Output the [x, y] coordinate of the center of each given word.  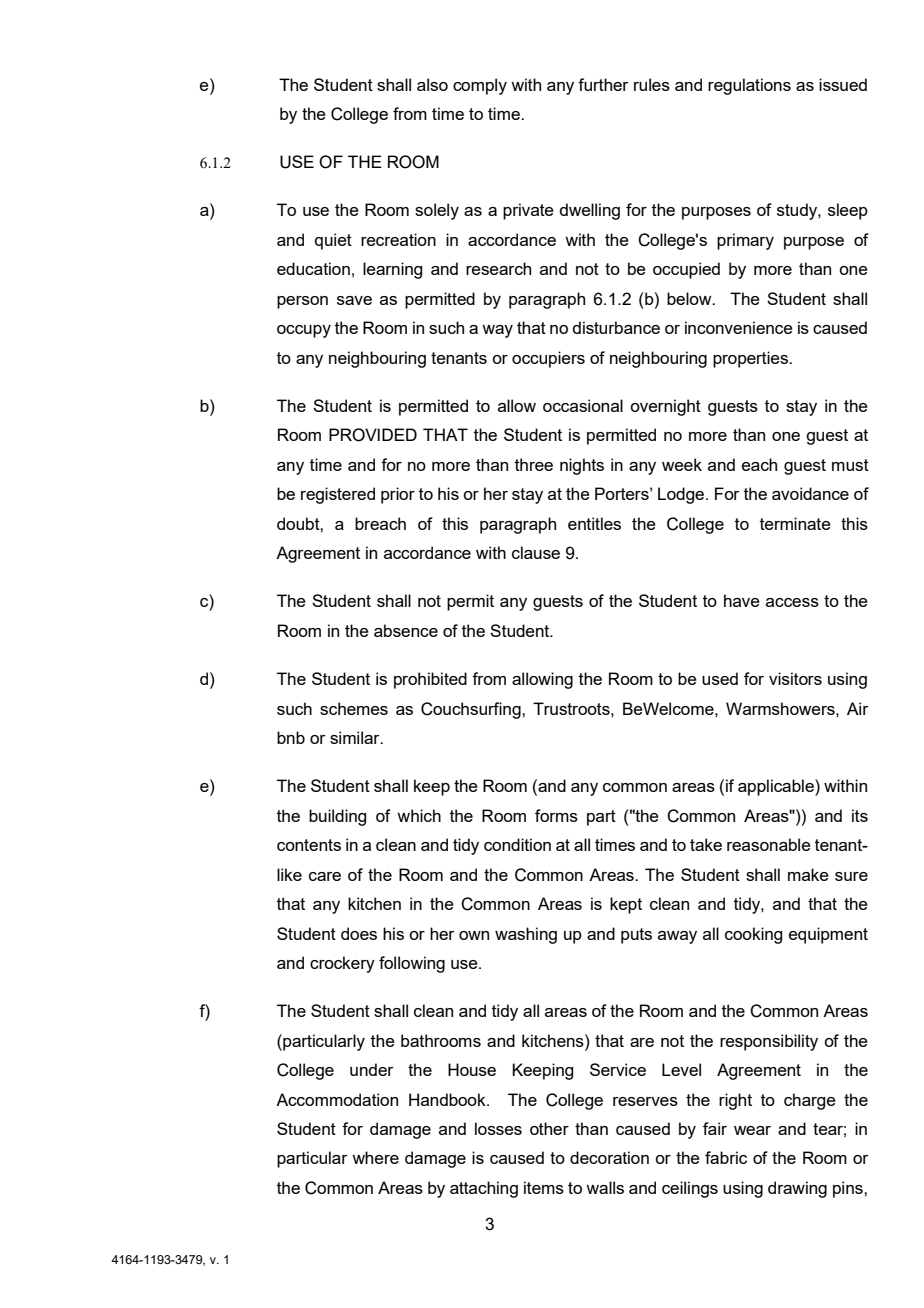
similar [356, 737]
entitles [594, 523]
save [354, 300]
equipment [828, 935]
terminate [795, 523]
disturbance [616, 327]
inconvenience [739, 327]
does [359, 933]
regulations [749, 86]
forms [556, 815]
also [432, 84]
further [603, 84]
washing [526, 935]
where [375, 1157]
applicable [777, 787]
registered [338, 495]
